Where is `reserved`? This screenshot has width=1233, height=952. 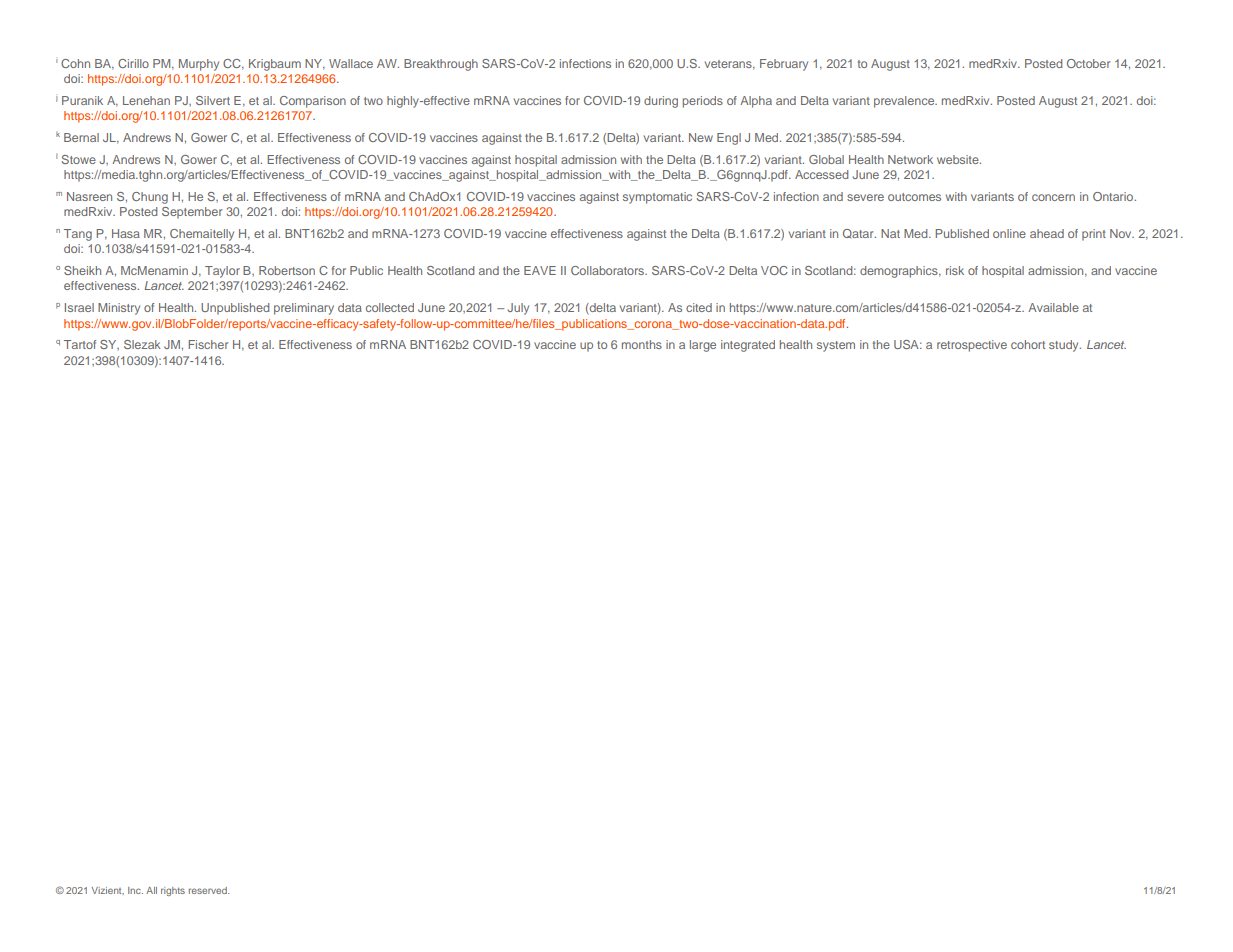 reserved is located at coordinates (209, 890).
